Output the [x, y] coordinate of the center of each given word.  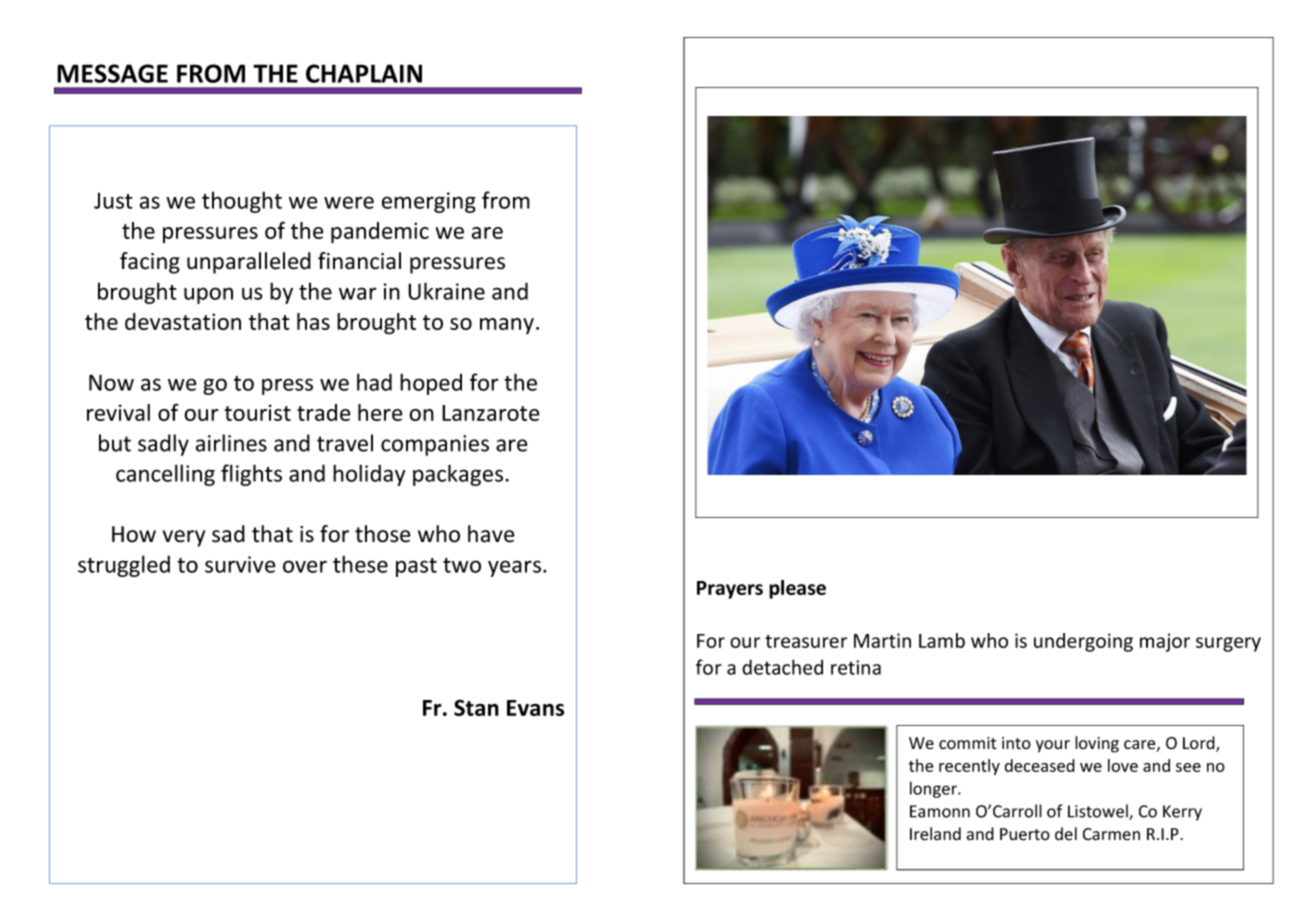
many [507, 326]
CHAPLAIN [364, 73]
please [797, 589]
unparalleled [249, 263]
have [491, 534]
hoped [431, 384]
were [349, 202]
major [1165, 642]
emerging [429, 202]
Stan [476, 707]
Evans [535, 708]
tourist [258, 412]
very [184, 538]
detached [782, 667]
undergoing [1083, 642]
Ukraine [446, 291]
